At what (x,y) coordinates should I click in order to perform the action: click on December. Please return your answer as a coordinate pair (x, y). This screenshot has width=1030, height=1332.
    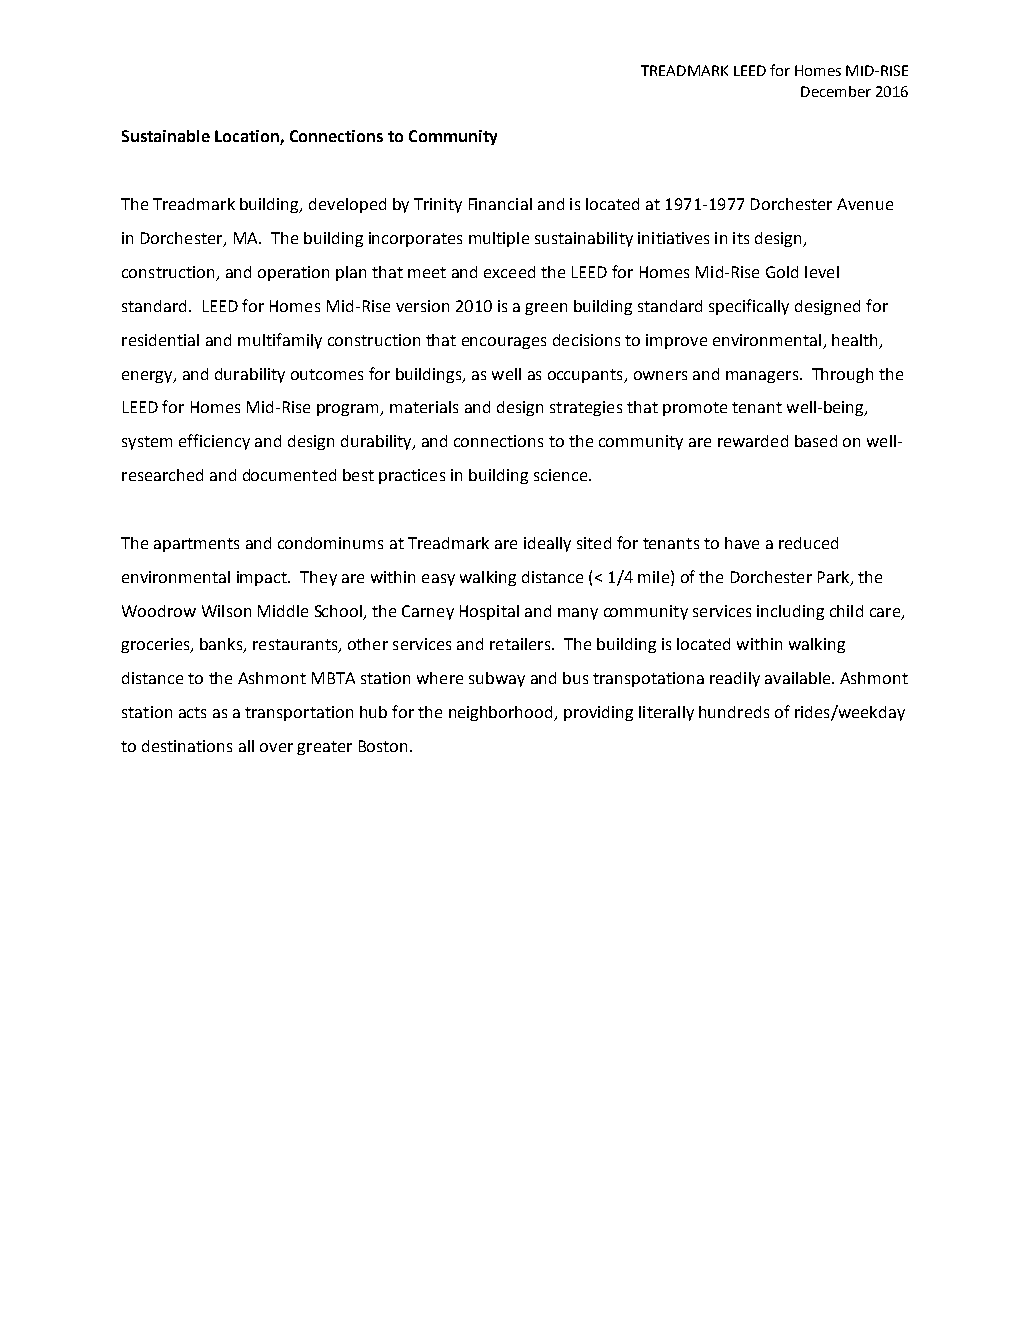
    Looking at the image, I should click on (836, 91).
